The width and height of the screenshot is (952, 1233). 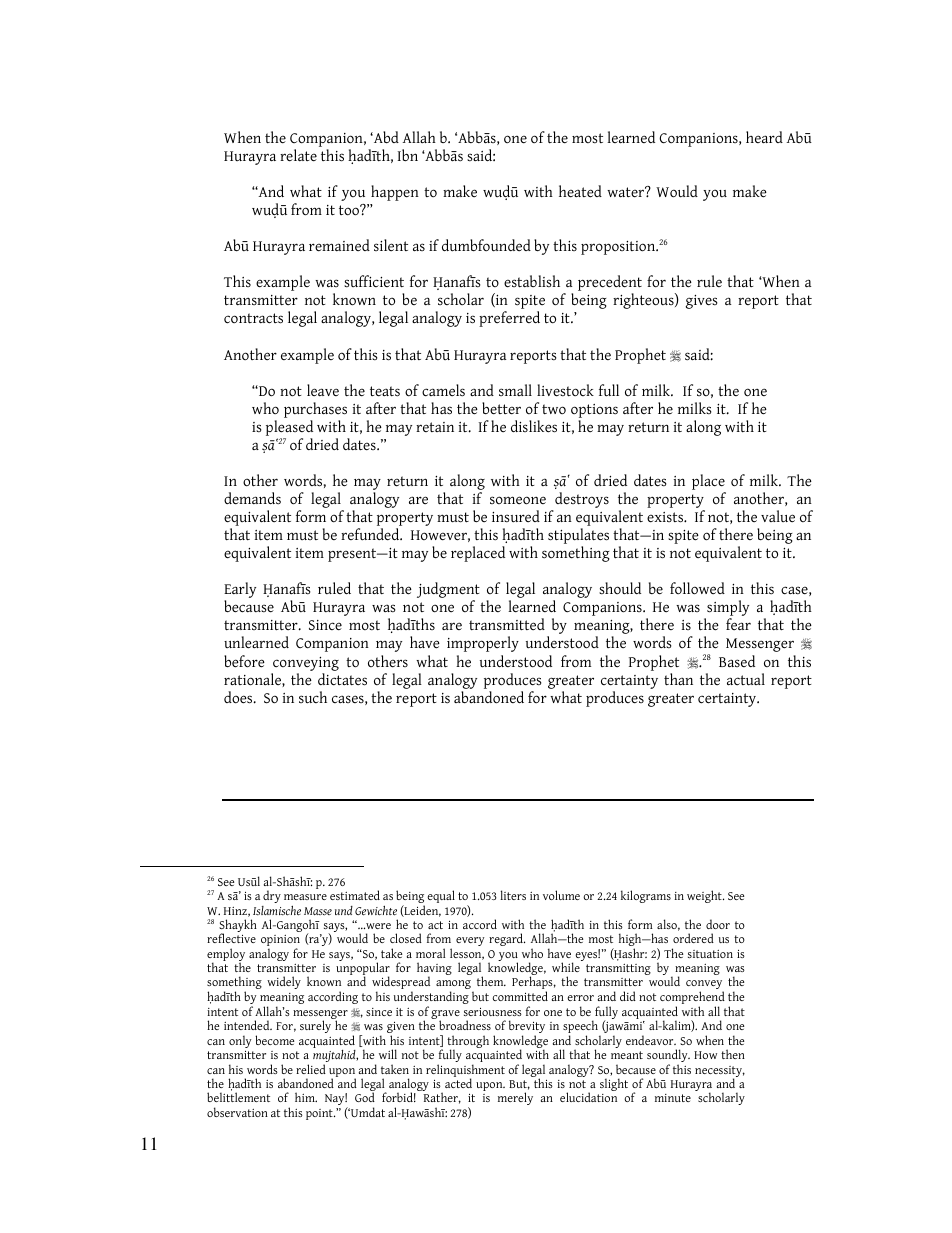 What do you see at coordinates (244, 661) in the screenshot?
I see `before` at bounding box center [244, 661].
